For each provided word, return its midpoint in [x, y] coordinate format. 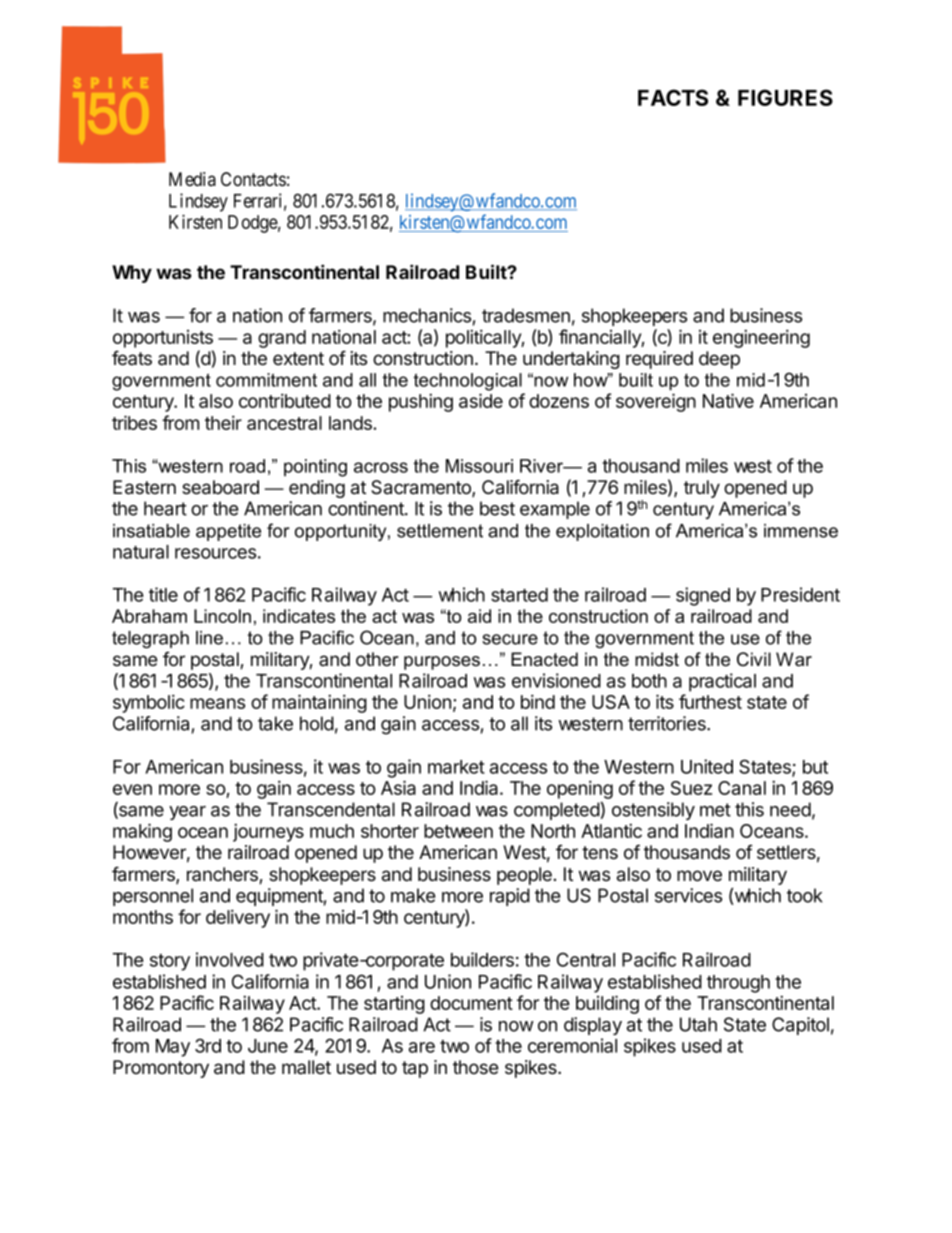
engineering [761, 338]
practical [722, 682]
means [217, 703]
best [497, 508]
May [173, 1048]
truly [702, 489]
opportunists [163, 339]
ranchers [223, 875]
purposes [442, 663]
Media [192, 179]
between [458, 831]
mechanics [427, 315]
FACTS [673, 97]
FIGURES [785, 97]
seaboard [220, 487]
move [699, 876]
